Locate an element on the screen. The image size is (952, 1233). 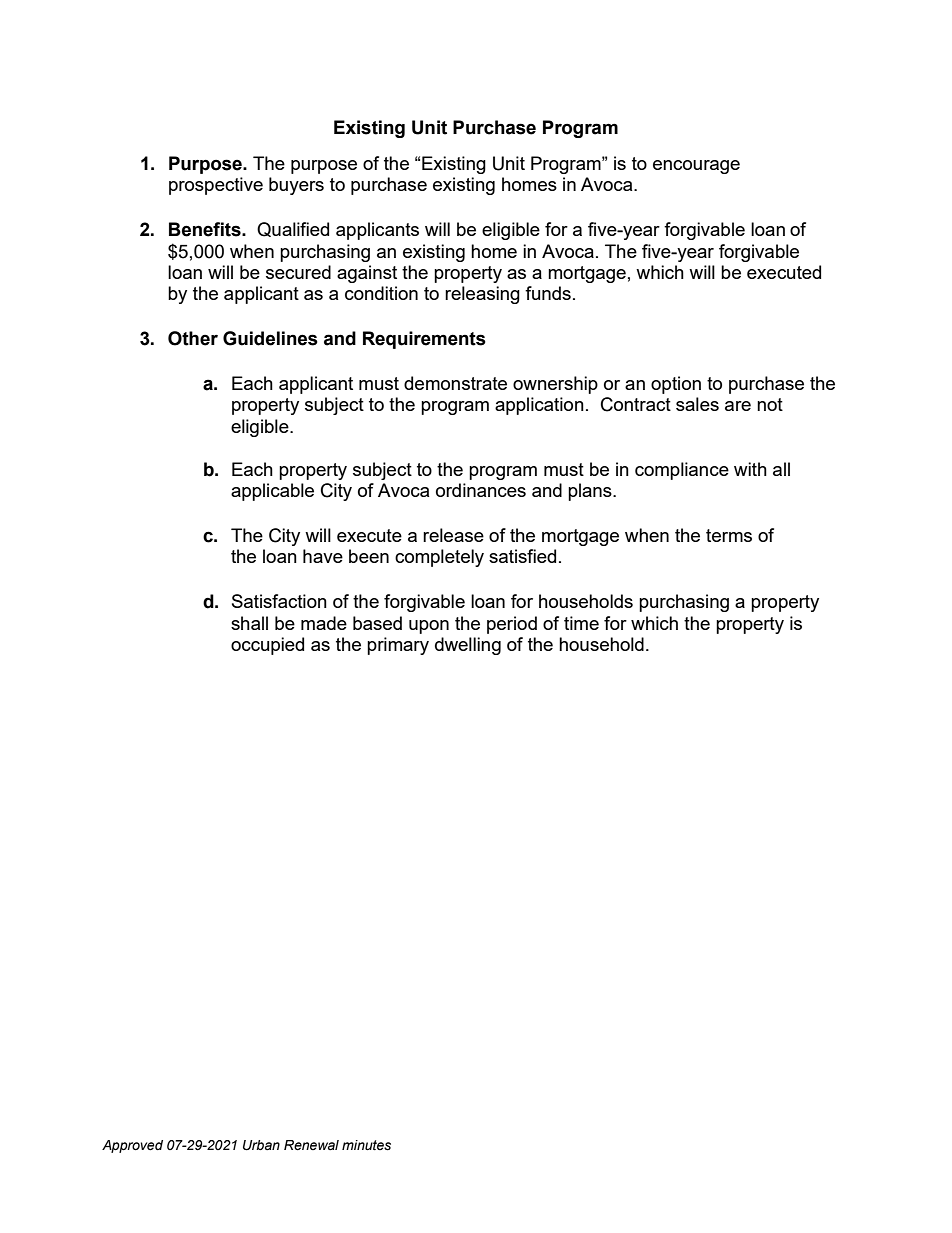
Renewal is located at coordinates (311, 1145).
